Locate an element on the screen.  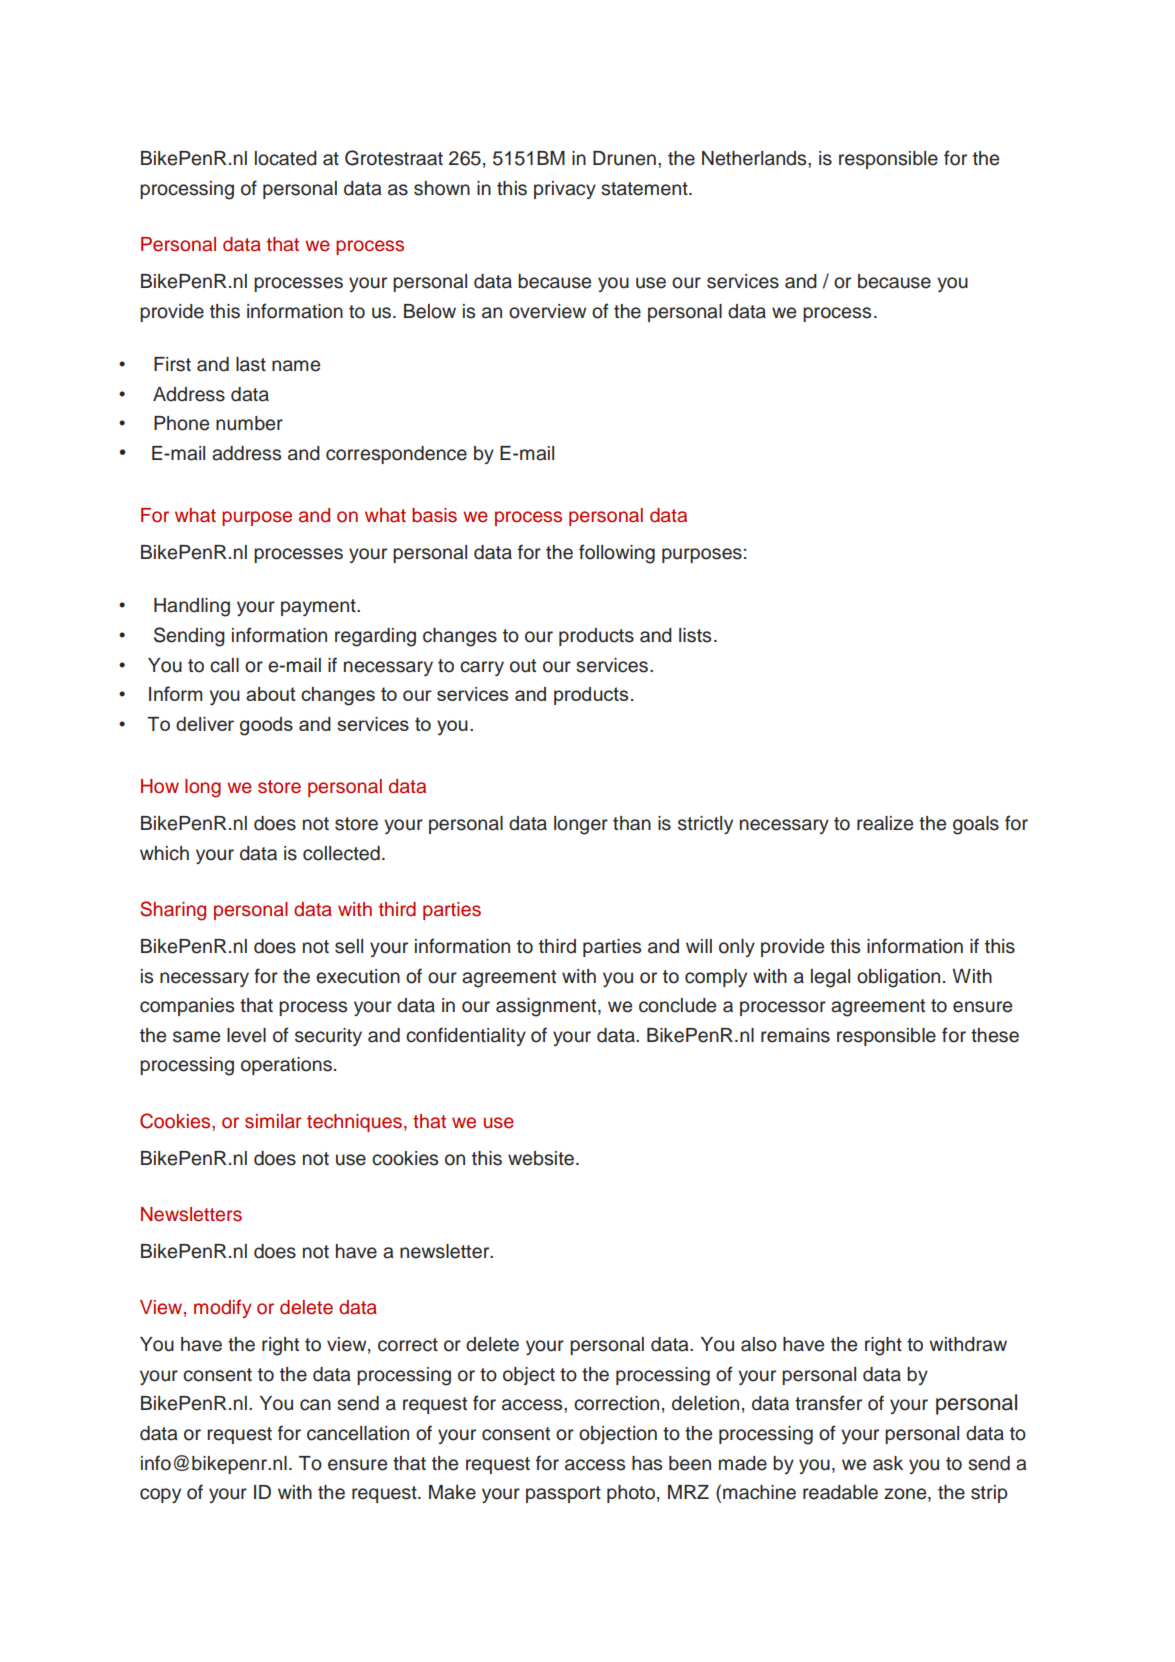
than is located at coordinates (632, 823).
